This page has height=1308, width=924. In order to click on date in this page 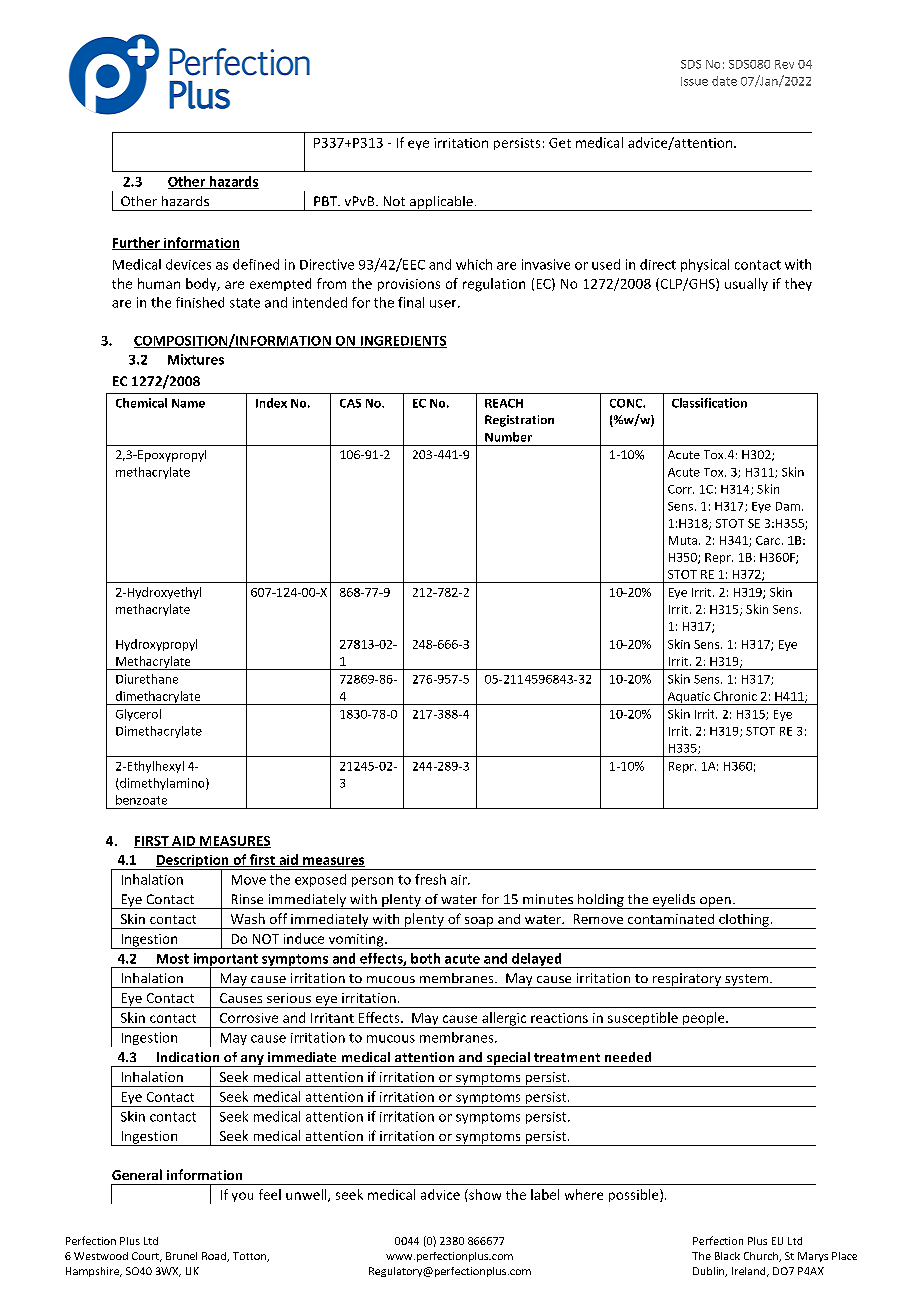, I will do `click(724, 81)`.
